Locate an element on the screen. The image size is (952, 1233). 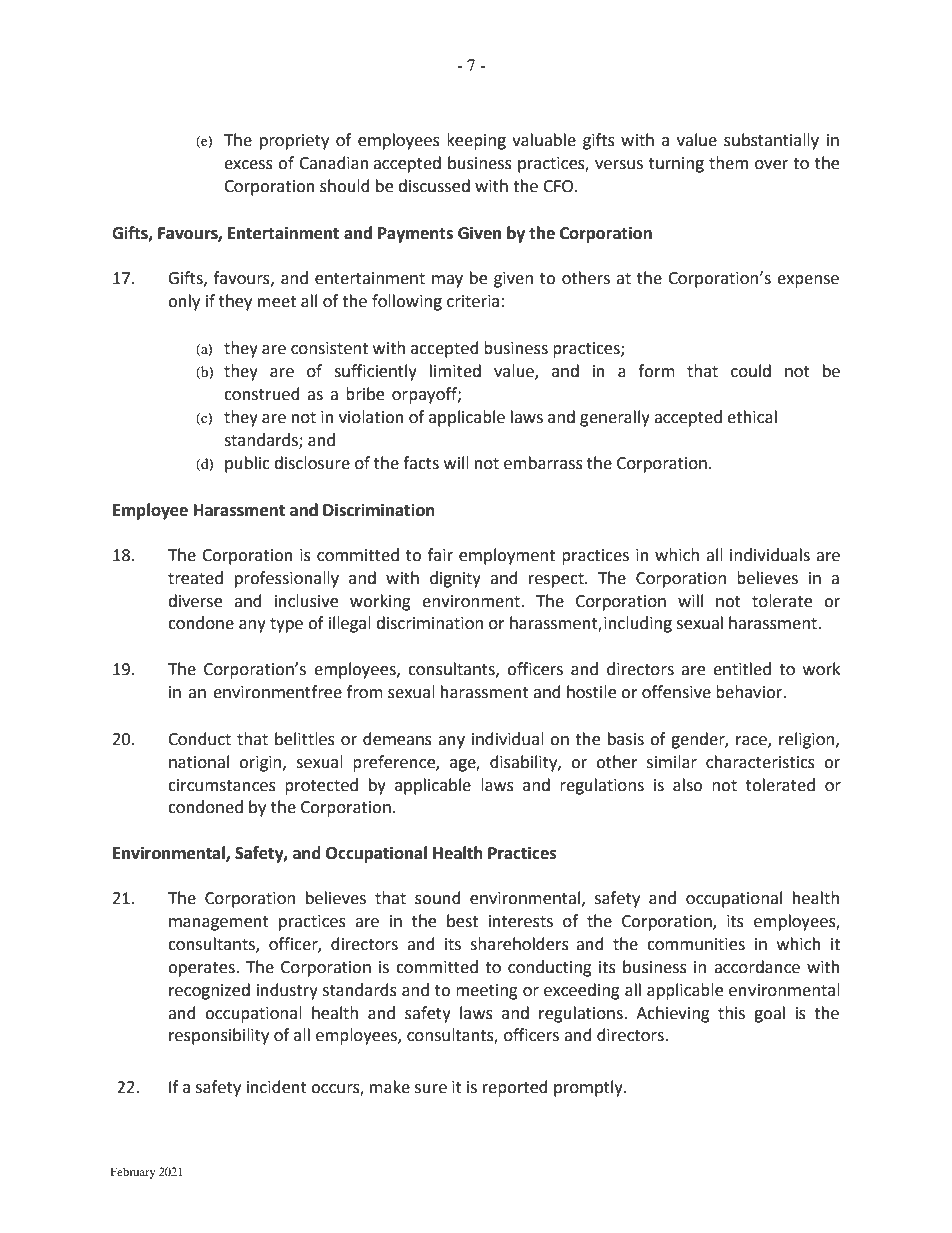
promptly is located at coordinates (589, 1088).
